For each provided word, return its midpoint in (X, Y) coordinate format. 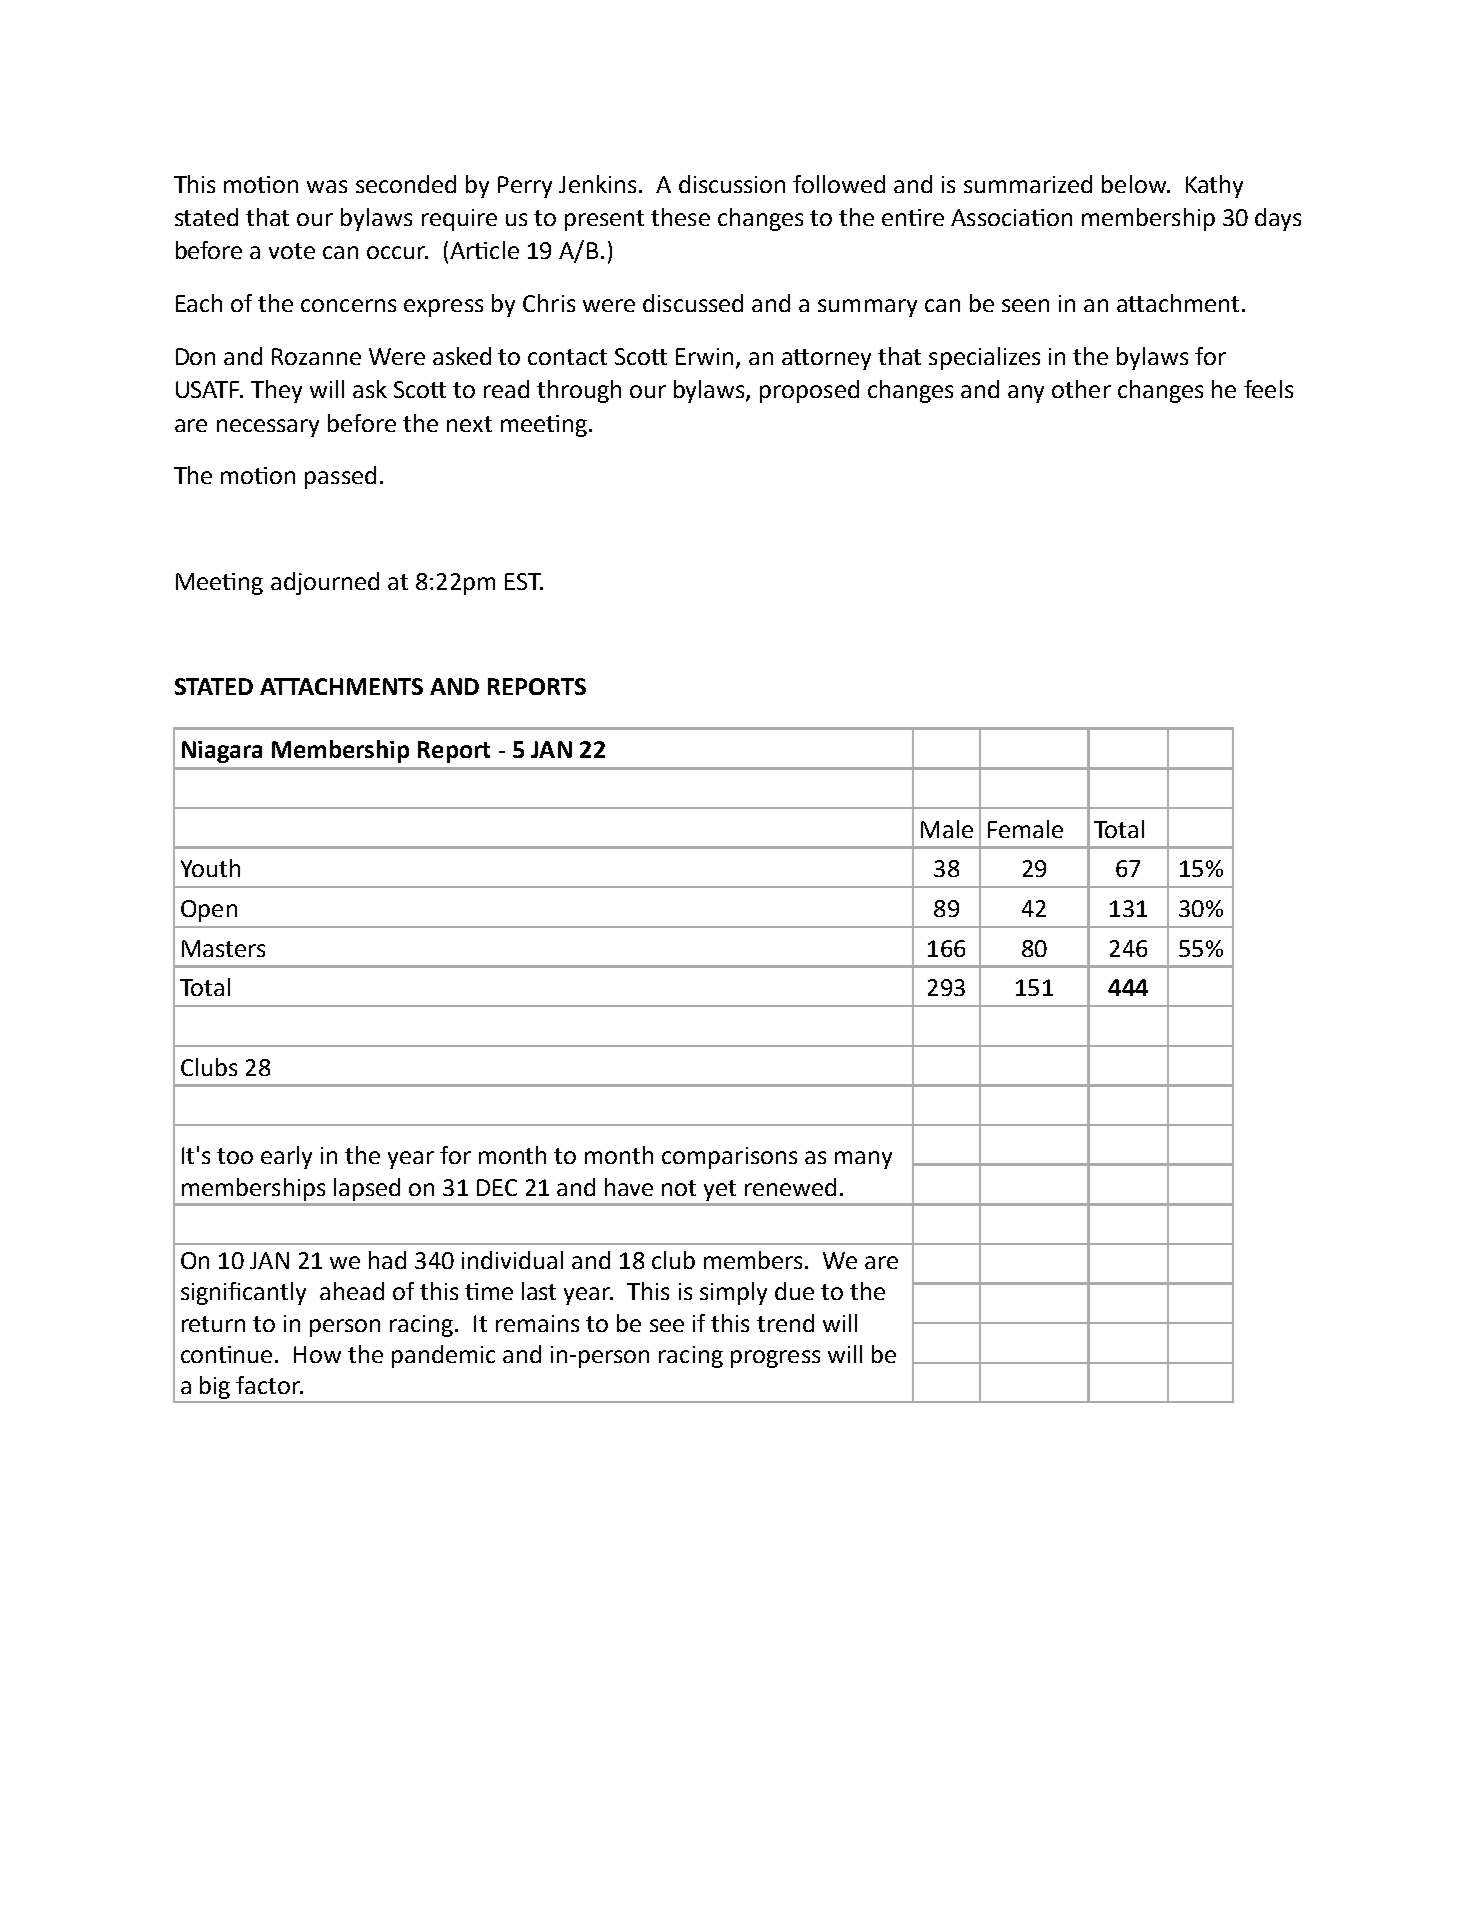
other (1081, 389)
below (1135, 184)
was (327, 186)
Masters (223, 948)
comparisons (729, 1158)
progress (775, 1359)
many (863, 1160)
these (680, 217)
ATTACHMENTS (341, 686)
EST (524, 581)
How (317, 1354)
